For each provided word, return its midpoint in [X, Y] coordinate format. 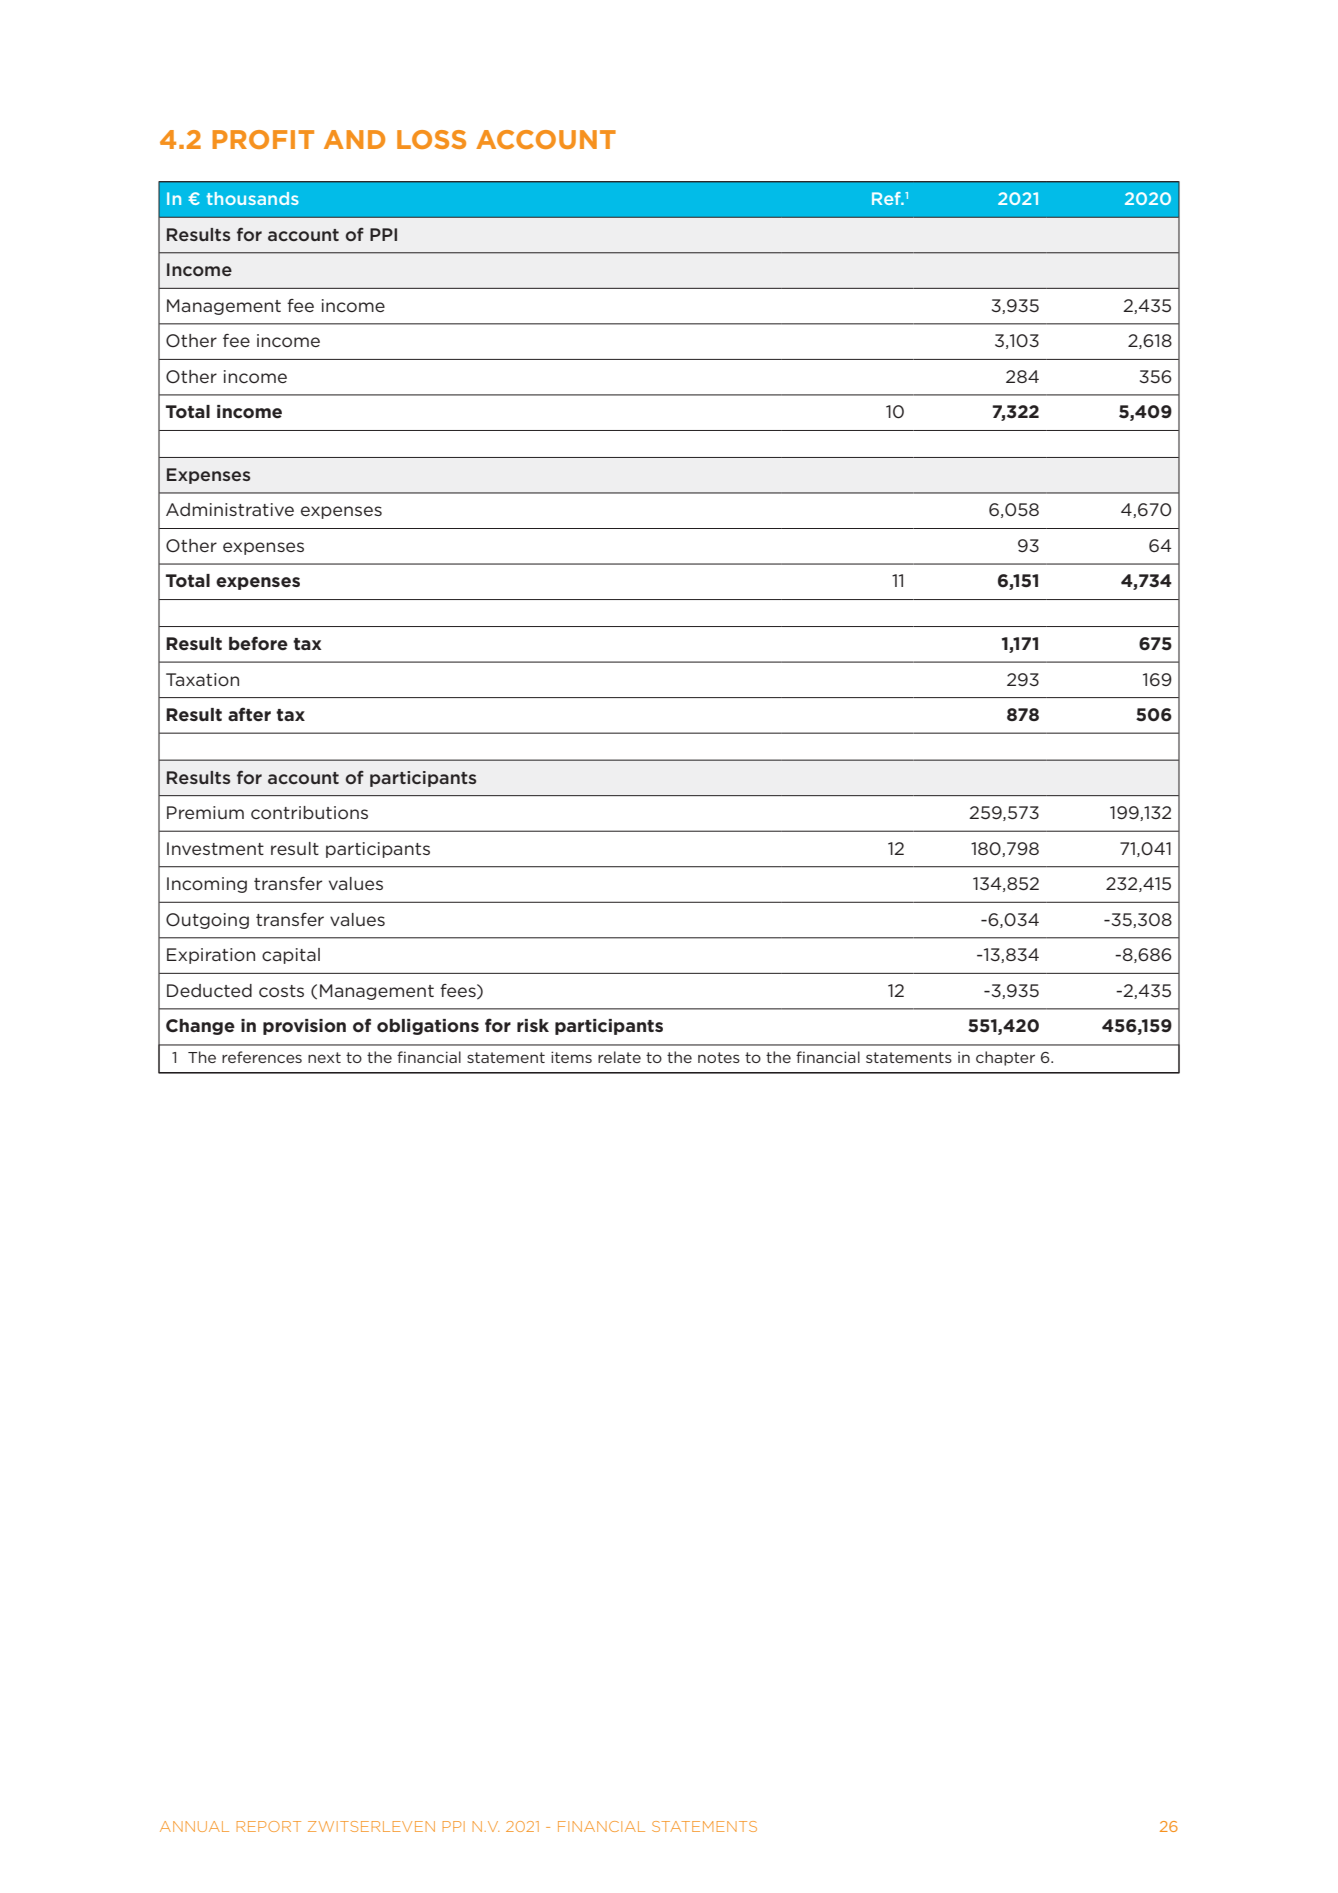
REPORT [269, 1826]
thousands [252, 198]
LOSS [431, 139]
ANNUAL [194, 1826]
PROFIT [263, 139]
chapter [1005, 1058]
